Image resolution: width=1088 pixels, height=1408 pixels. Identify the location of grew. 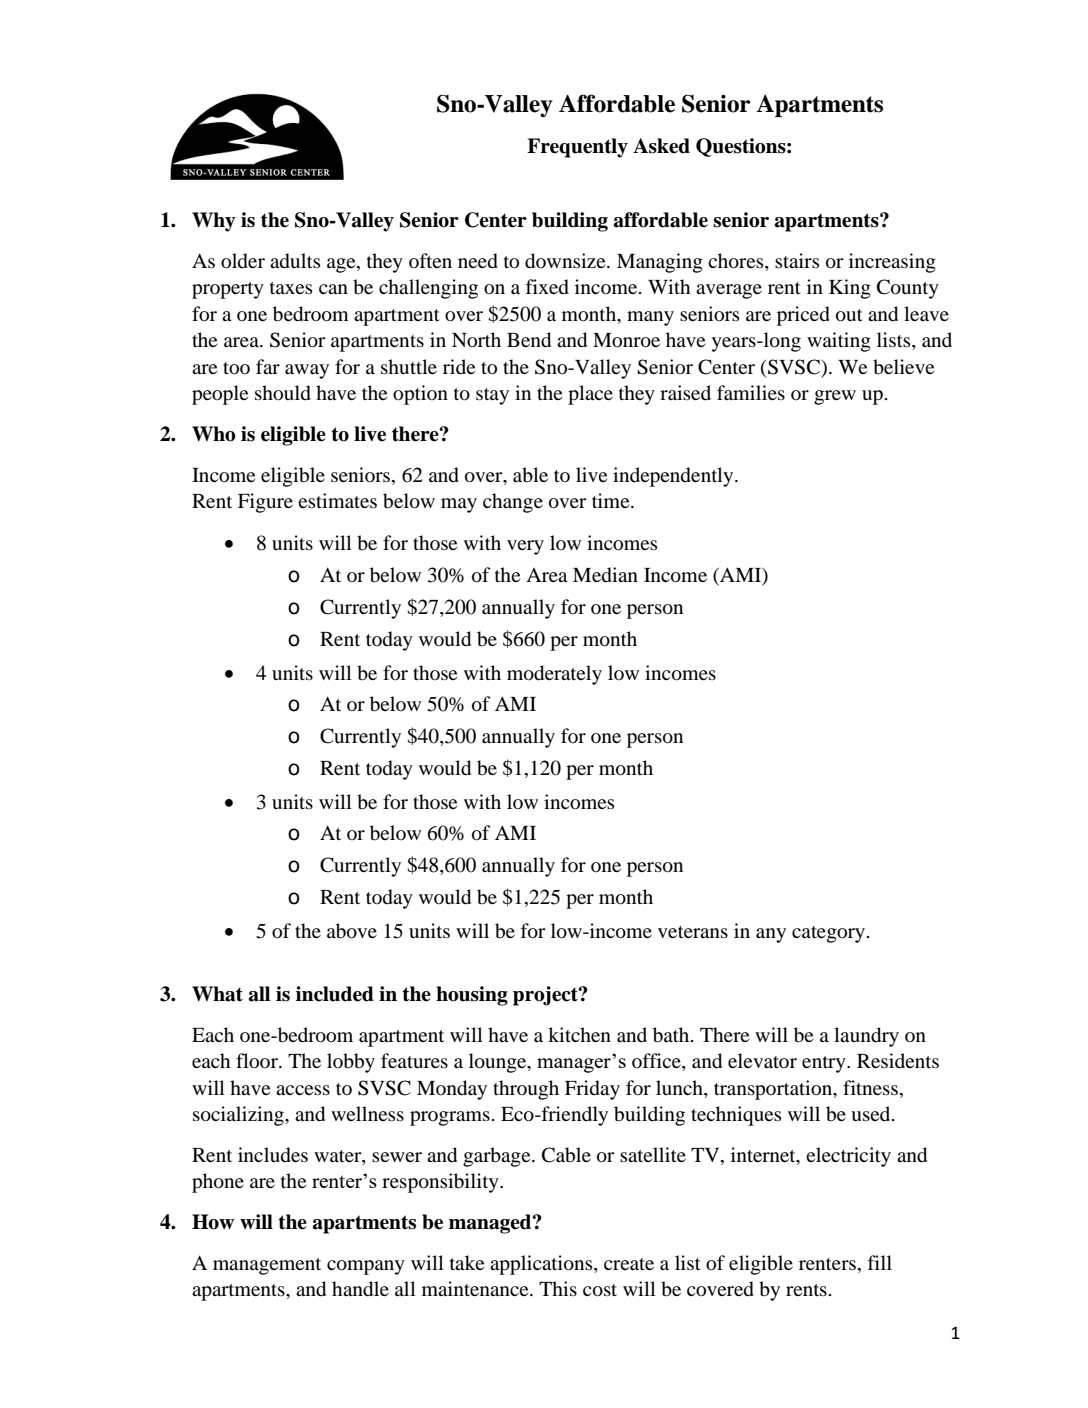
(835, 397).
